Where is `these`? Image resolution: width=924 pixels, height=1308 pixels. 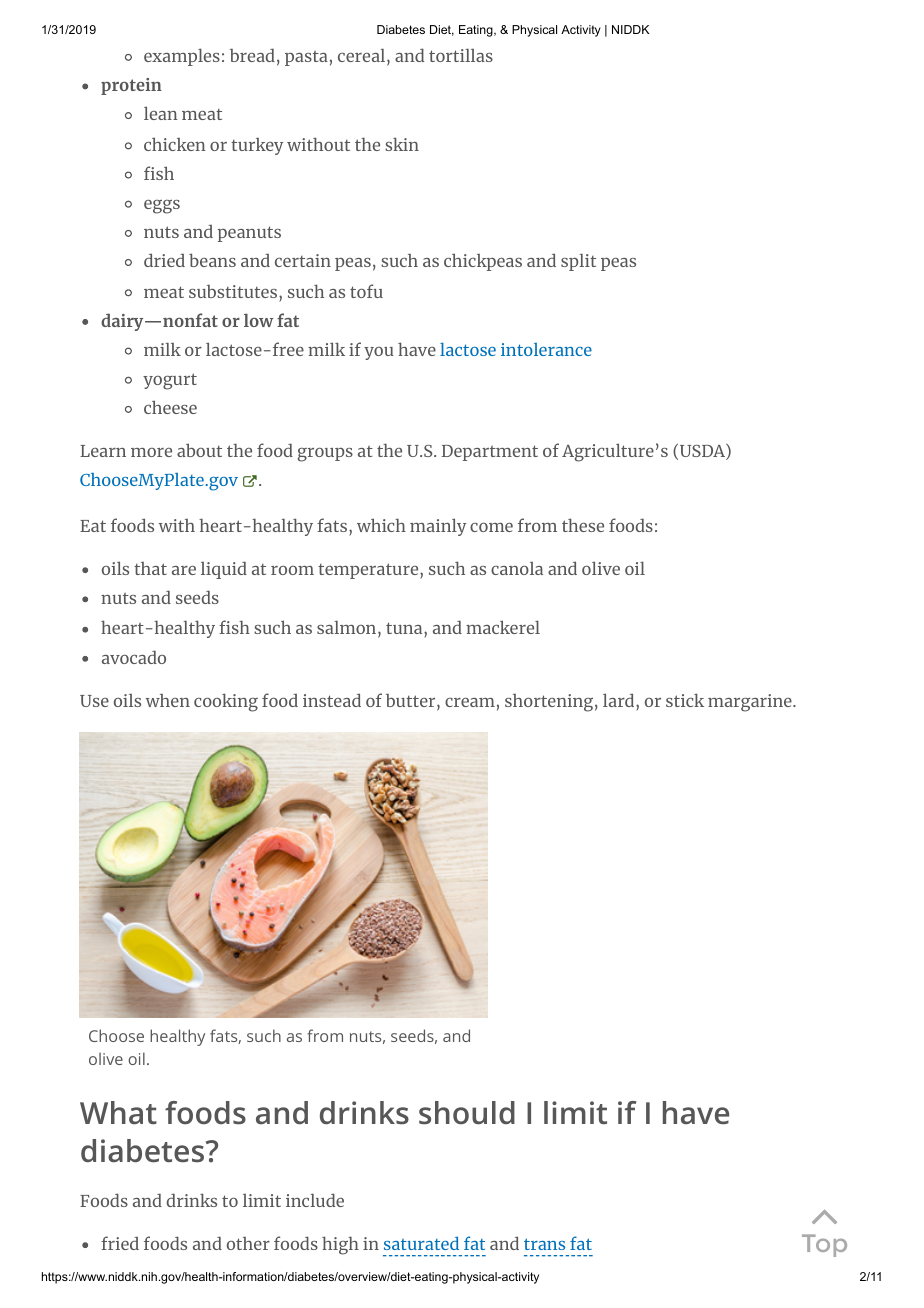 these is located at coordinates (583, 525).
